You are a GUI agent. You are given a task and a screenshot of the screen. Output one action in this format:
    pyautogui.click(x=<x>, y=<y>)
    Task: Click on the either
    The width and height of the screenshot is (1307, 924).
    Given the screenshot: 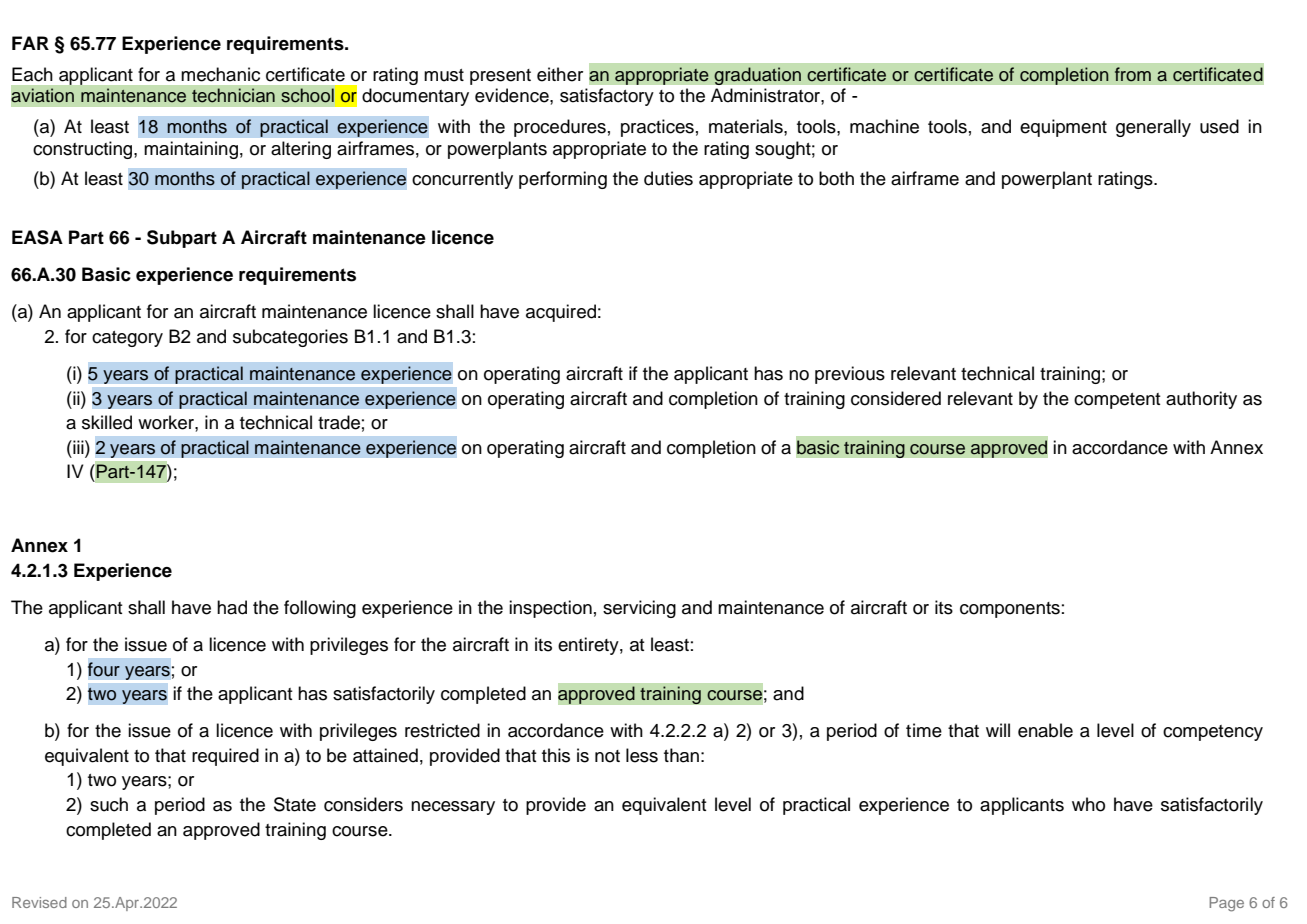 What is the action you would take?
    pyautogui.click(x=560, y=74)
